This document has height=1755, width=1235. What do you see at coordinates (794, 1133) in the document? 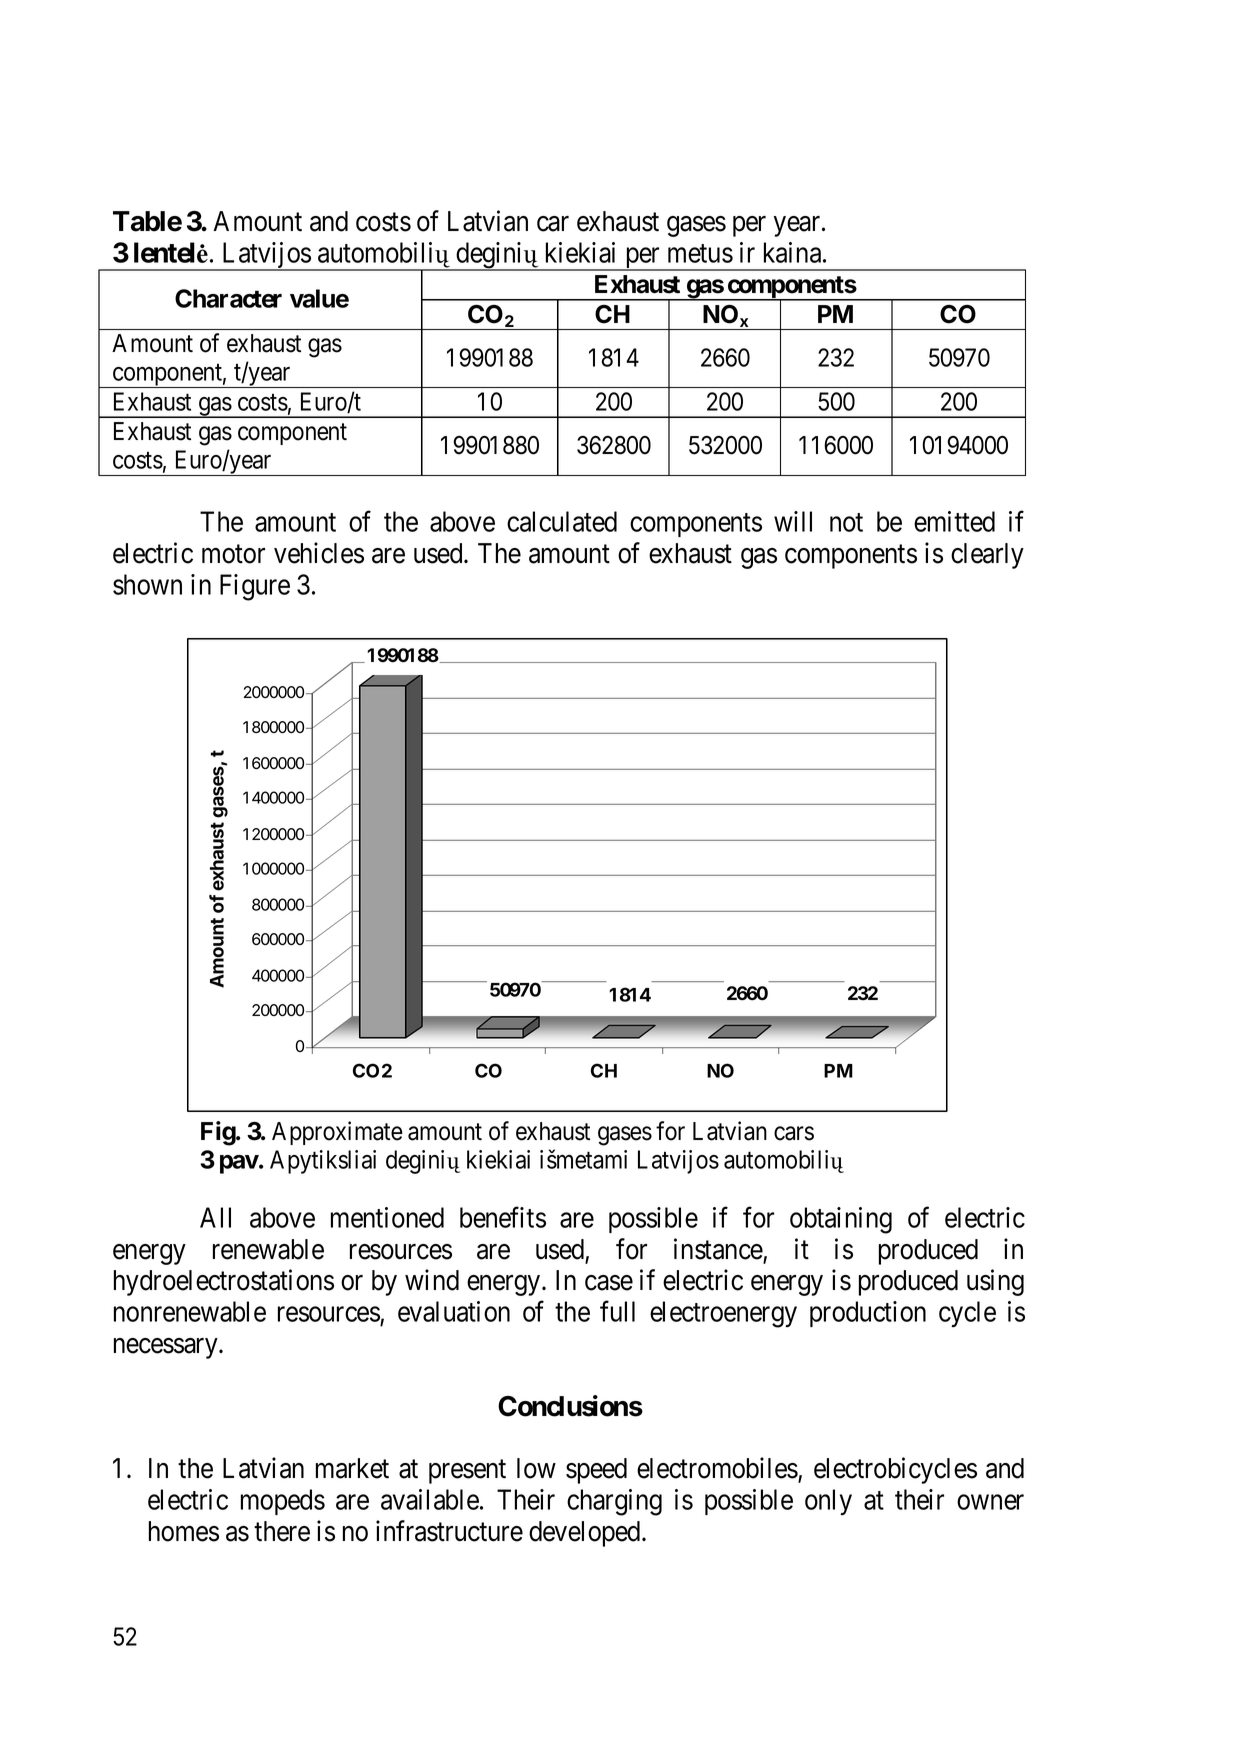
I see `cars` at bounding box center [794, 1133].
